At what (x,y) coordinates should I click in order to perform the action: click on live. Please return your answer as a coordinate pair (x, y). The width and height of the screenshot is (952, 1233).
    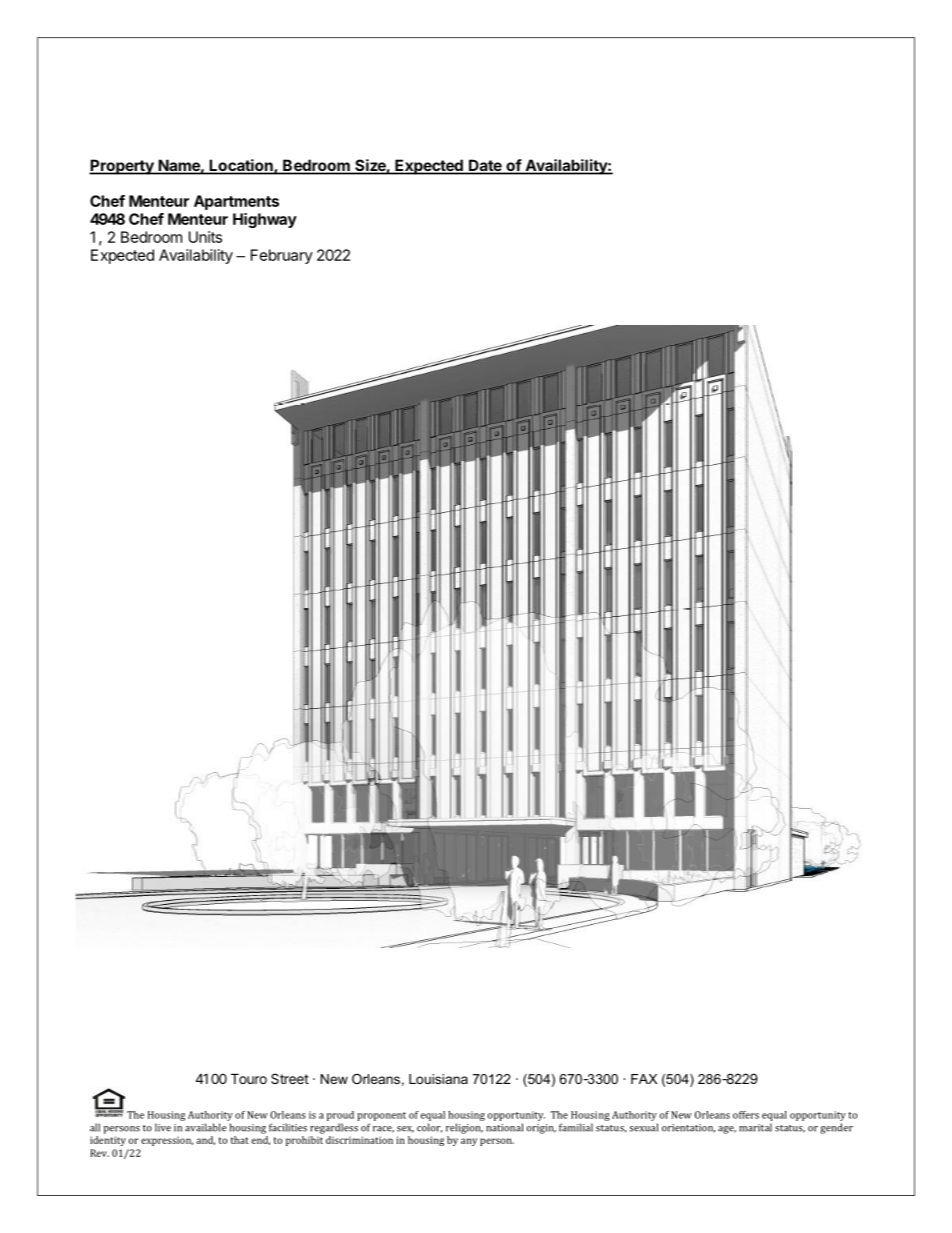
    Looking at the image, I should click on (163, 1127).
